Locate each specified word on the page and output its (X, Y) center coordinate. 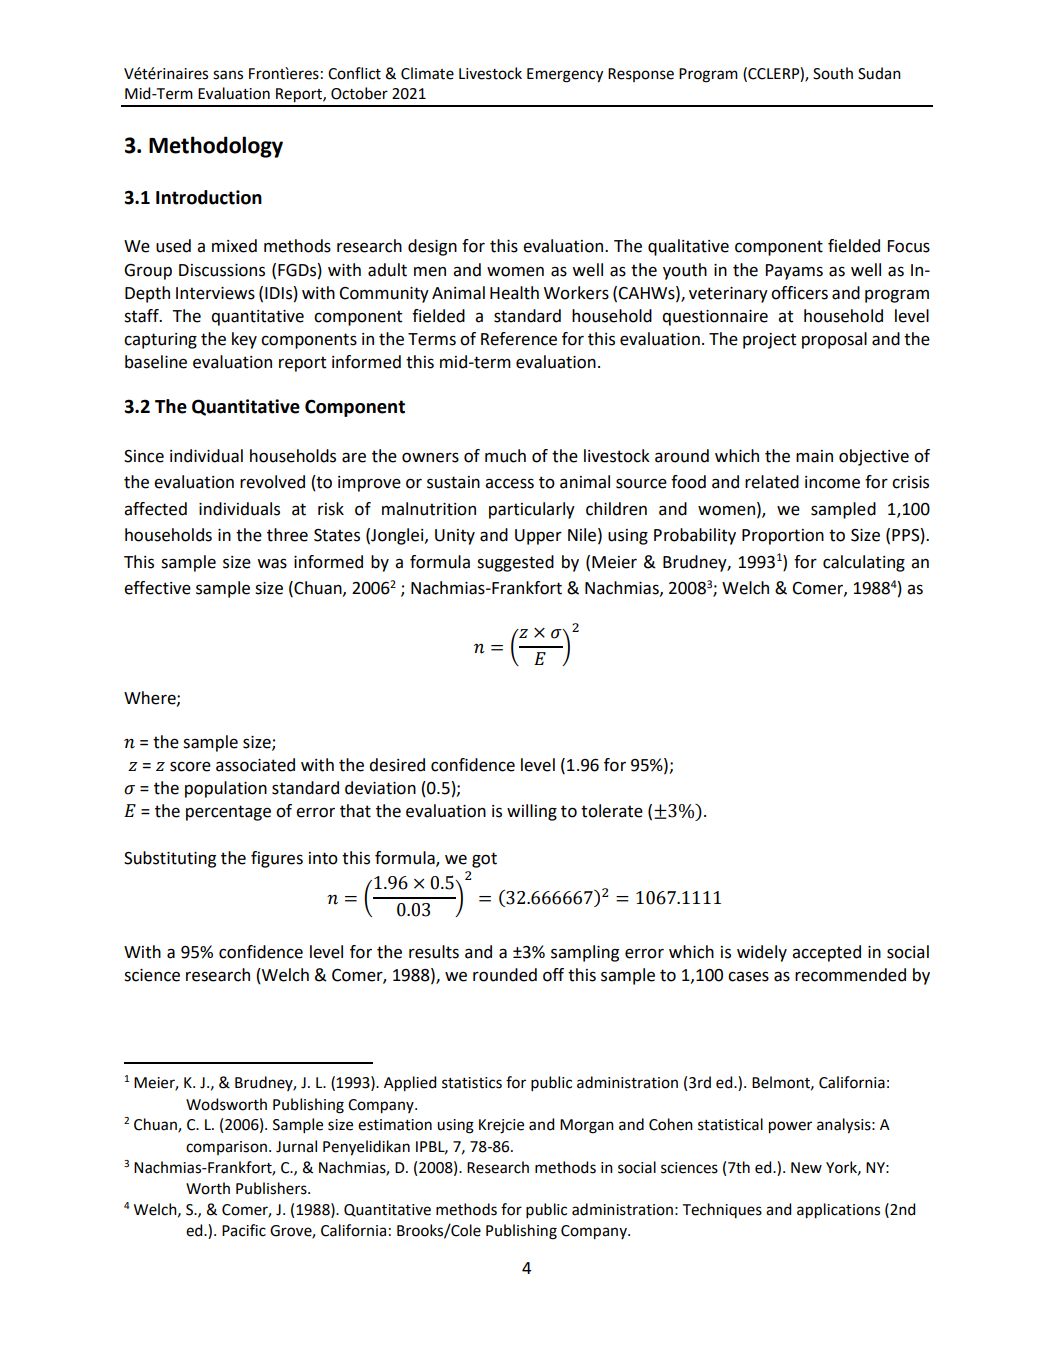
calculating (864, 563)
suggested (515, 563)
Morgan (587, 1126)
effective (157, 588)
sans (228, 75)
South (833, 73)
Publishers (272, 1188)
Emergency (565, 75)
